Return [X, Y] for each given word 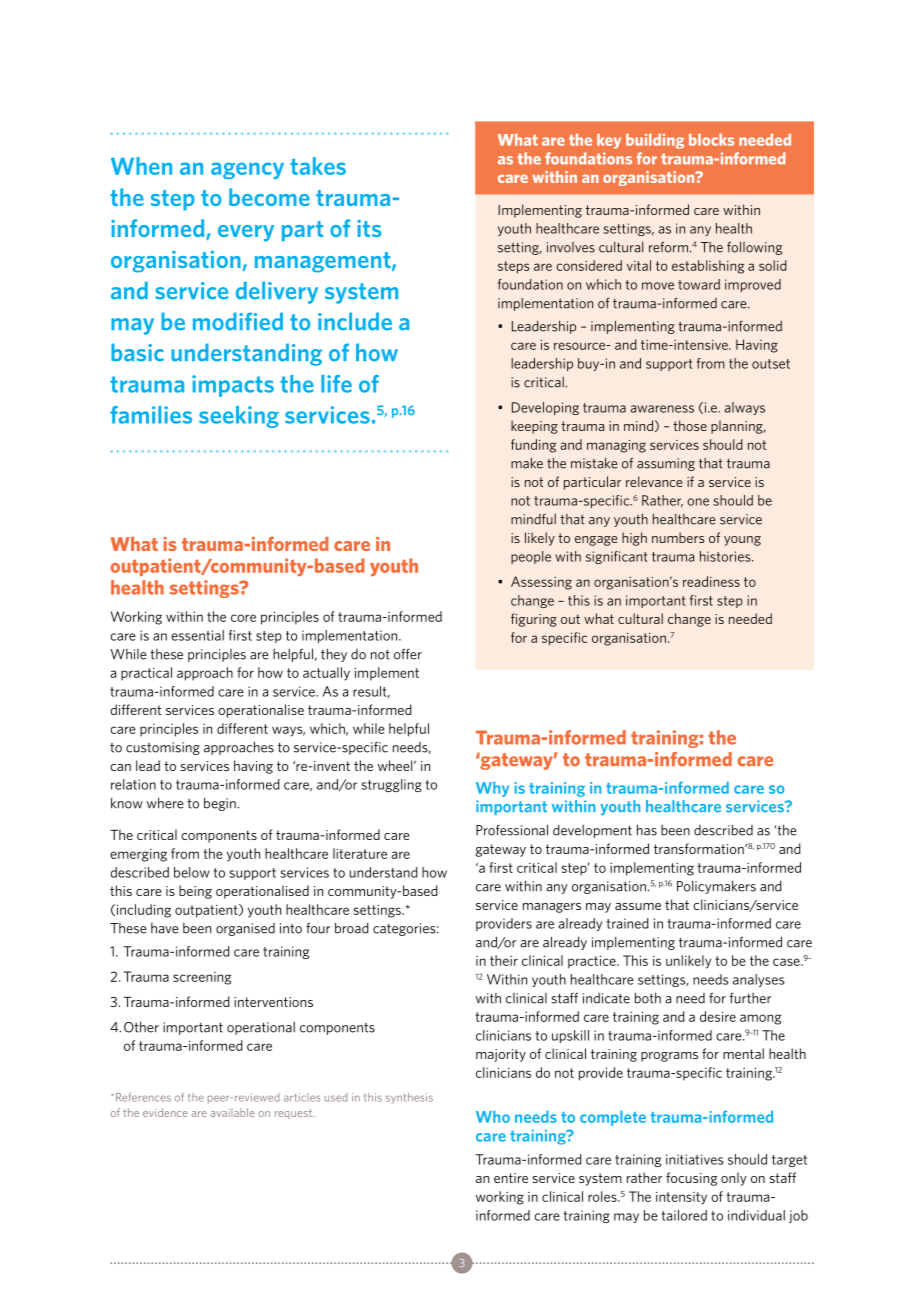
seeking [239, 417]
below [192, 872]
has [647, 830]
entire [511, 1178]
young [742, 541]
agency [247, 170]
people [531, 557]
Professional [512, 830]
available [233, 1112]
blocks [711, 139]
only [734, 1179]
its [369, 228]
